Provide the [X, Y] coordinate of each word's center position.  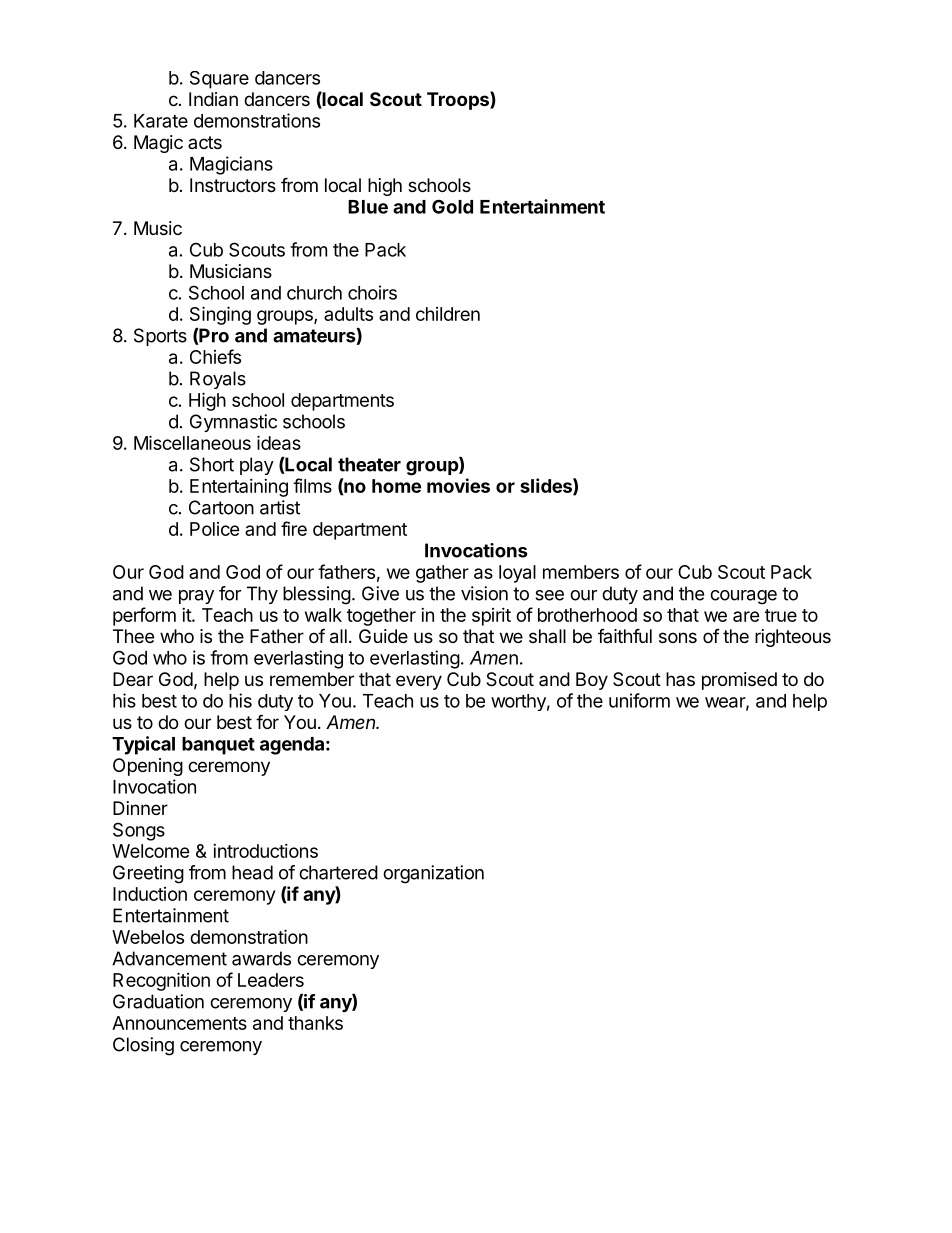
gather [442, 574]
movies [458, 485]
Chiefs [215, 356]
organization [433, 874]
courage [743, 597]
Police [215, 529]
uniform [639, 700]
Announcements [179, 1023]
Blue [368, 207]
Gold [452, 206]
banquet [218, 746]
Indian [213, 99]
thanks [315, 1023]
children [448, 314]
